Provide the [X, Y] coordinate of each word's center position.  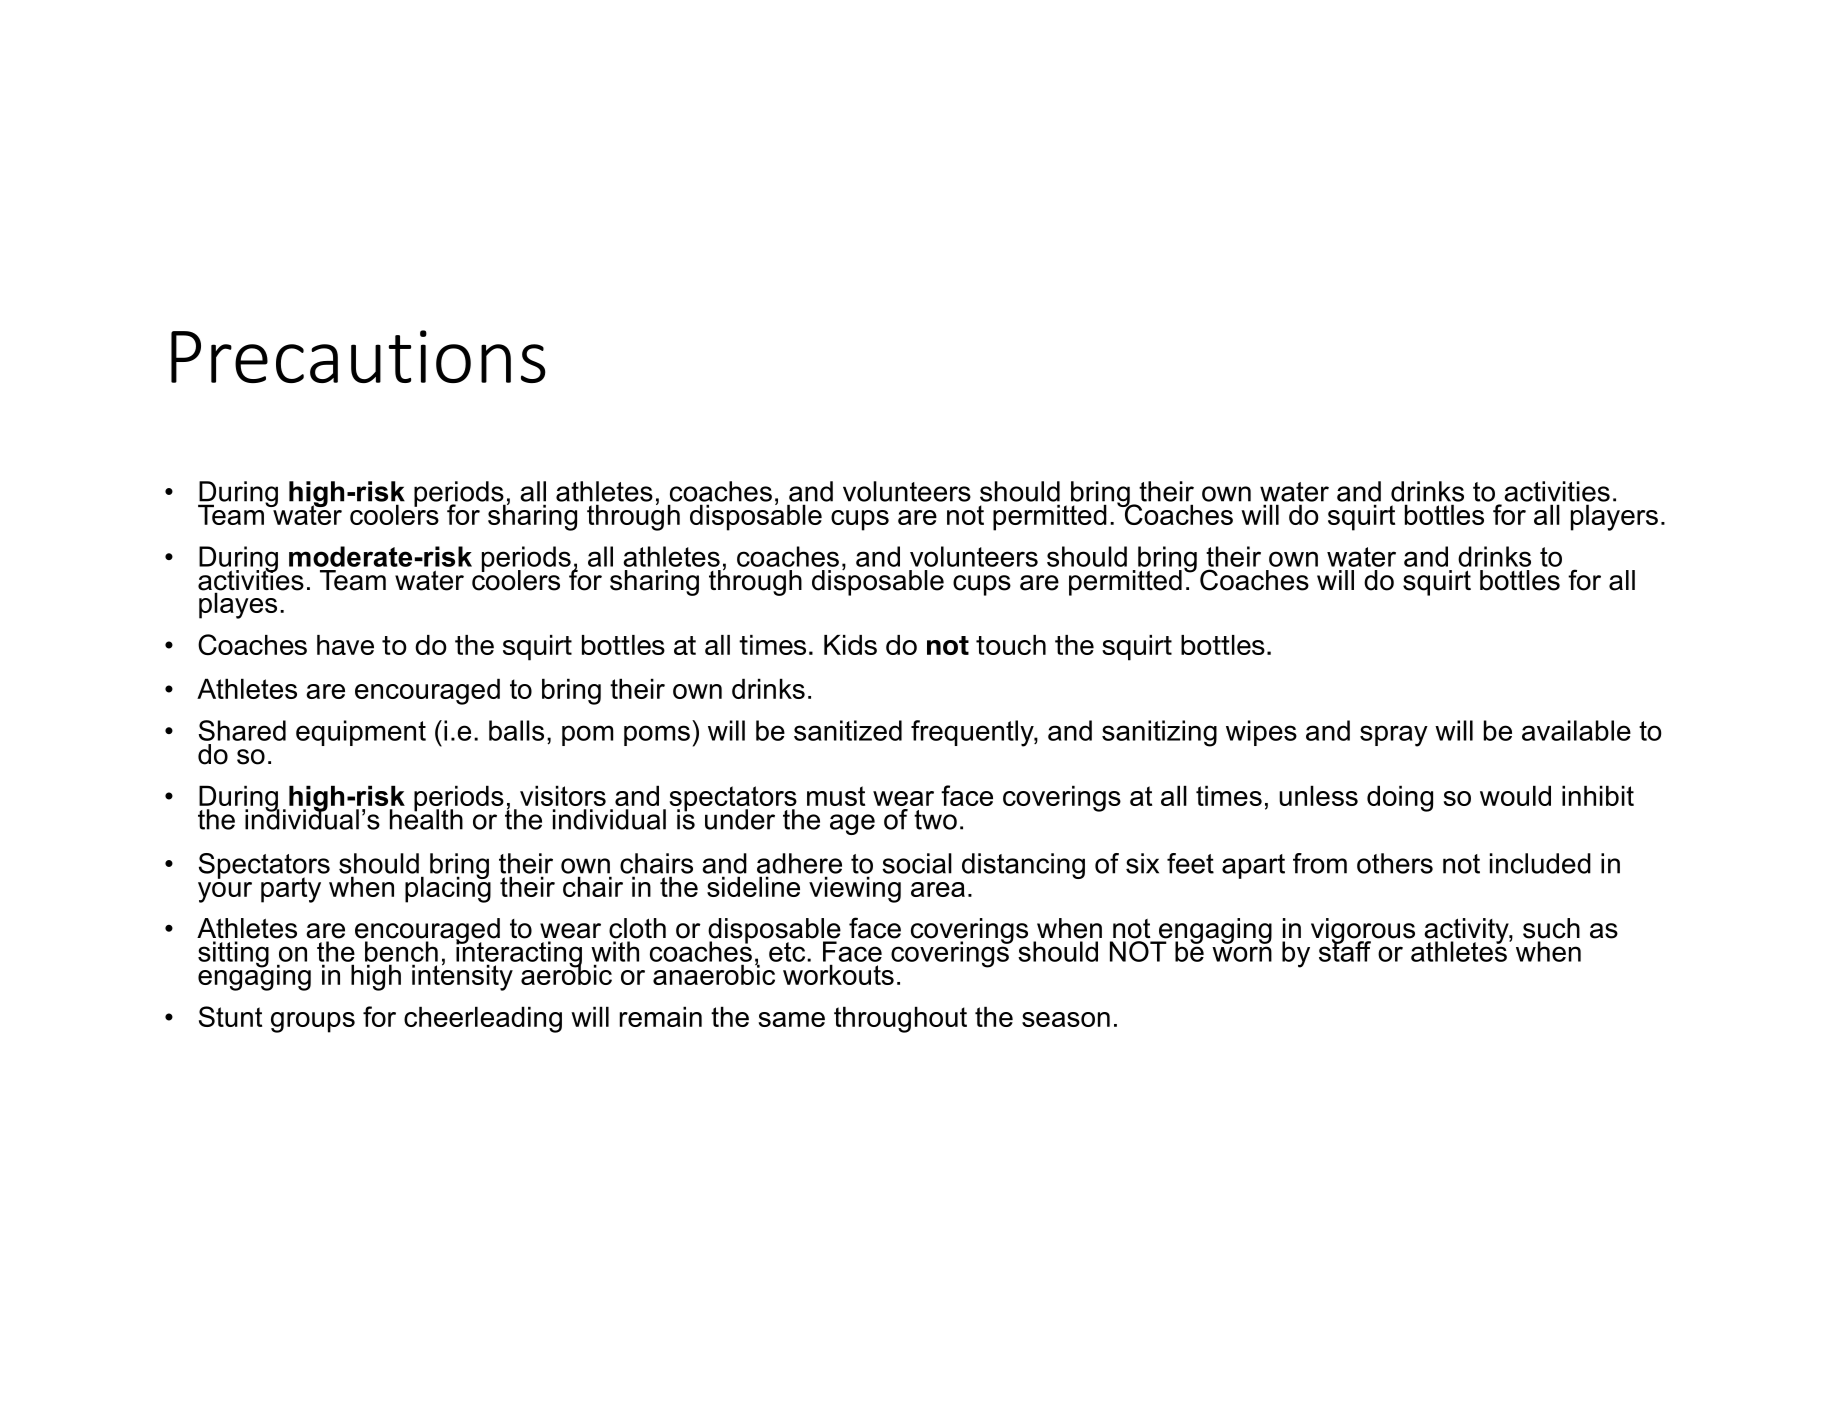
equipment [361, 733]
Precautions [358, 356]
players [1614, 517]
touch [1011, 645]
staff [1345, 950]
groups [313, 1022]
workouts [838, 974]
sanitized [848, 730]
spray [1394, 736]
